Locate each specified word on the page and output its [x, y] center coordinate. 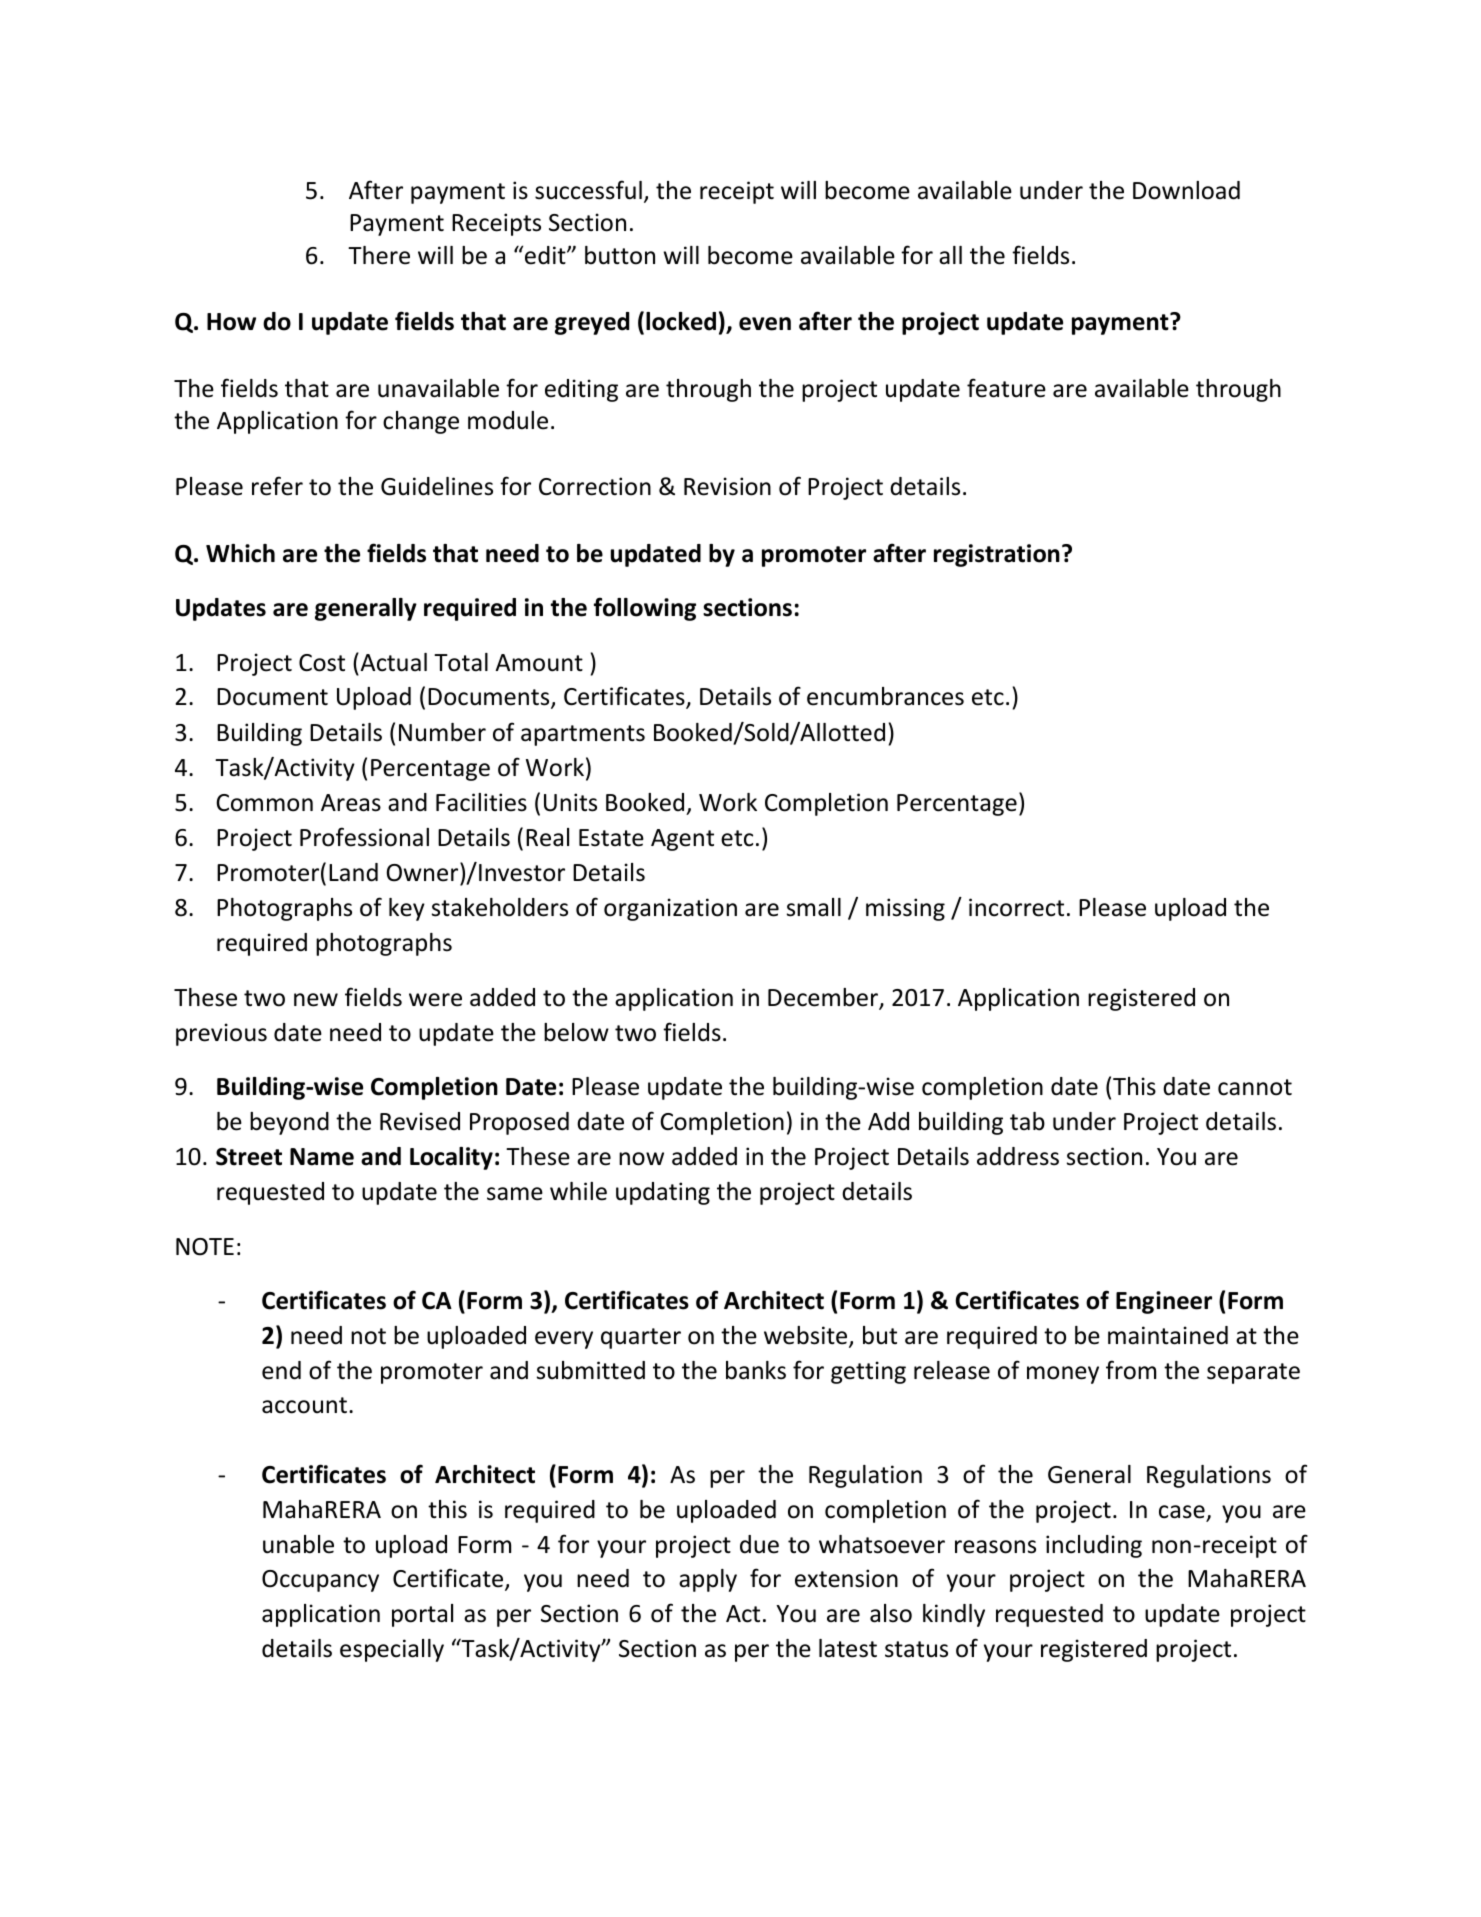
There [379, 255]
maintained [1168, 1335]
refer [277, 486]
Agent [682, 840]
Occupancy [320, 1581]
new [316, 1000]
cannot [1255, 1087]
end [281, 1370]
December [824, 998]
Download [1186, 190]
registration [997, 555]
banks [756, 1370]
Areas [351, 803]
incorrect [1016, 907]
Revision [727, 486]
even [765, 324]
